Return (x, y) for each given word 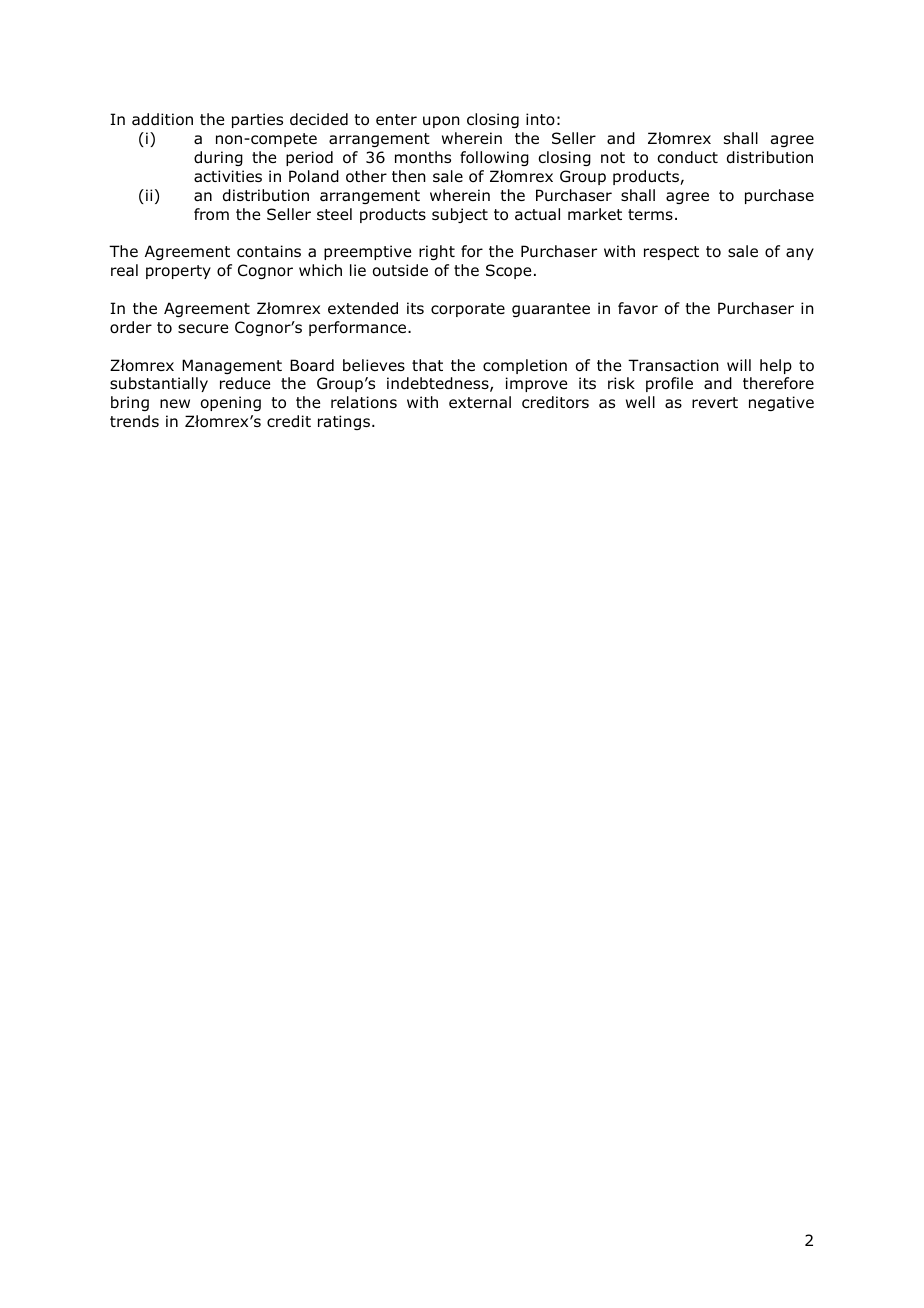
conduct (687, 157)
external (480, 402)
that (427, 365)
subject (460, 215)
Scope (508, 271)
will (739, 365)
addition (162, 119)
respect (671, 253)
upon (441, 122)
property (178, 272)
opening (231, 403)
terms (650, 214)
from (211, 214)
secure (203, 329)
